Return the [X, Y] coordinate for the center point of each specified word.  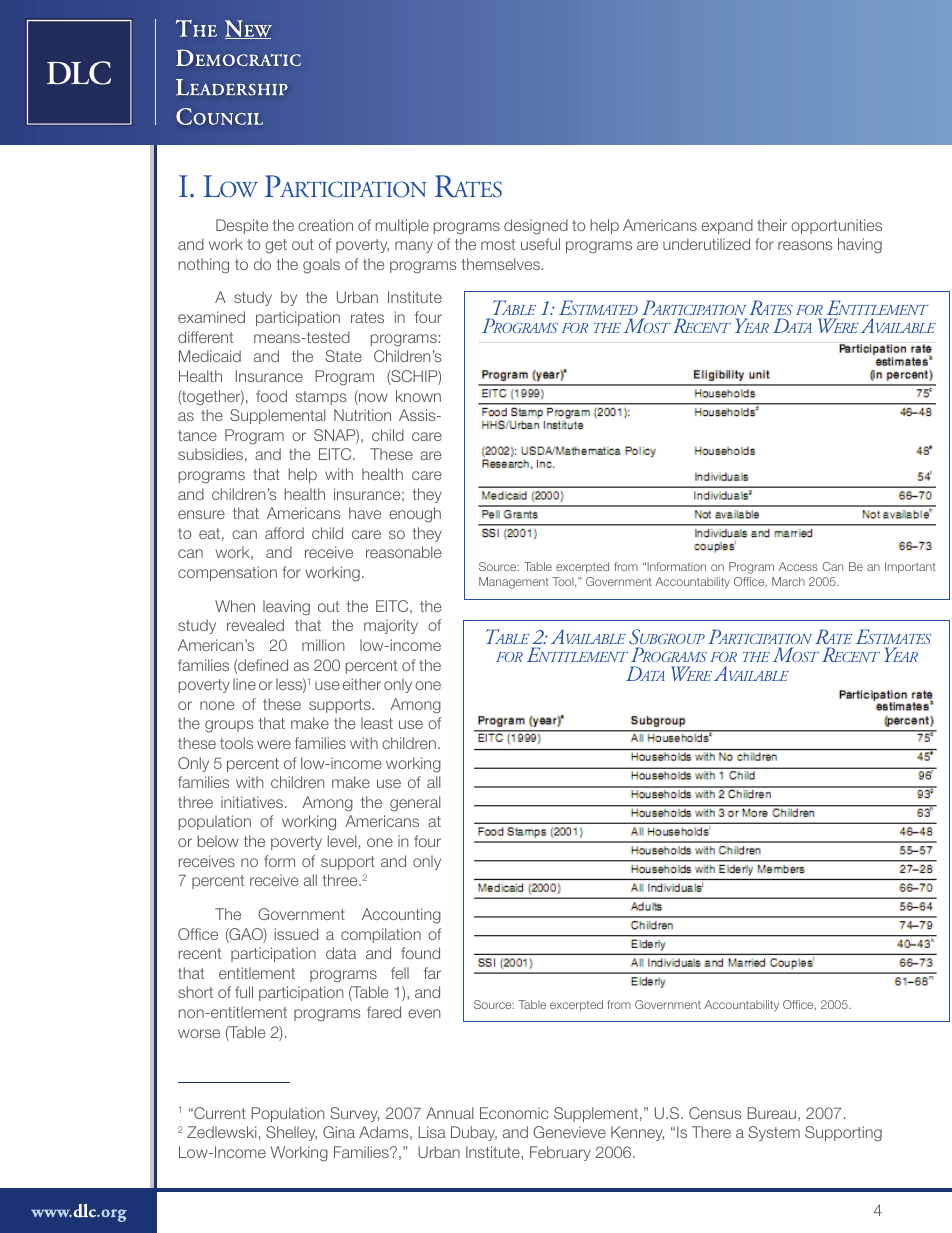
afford [284, 533]
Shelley [291, 1133]
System [774, 1133]
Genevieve [569, 1132]
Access [798, 566]
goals [321, 266]
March [788, 581]
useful [540, 244]
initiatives [252, 802]
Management [514, 583]
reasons [805, 245]
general [415, 804]
